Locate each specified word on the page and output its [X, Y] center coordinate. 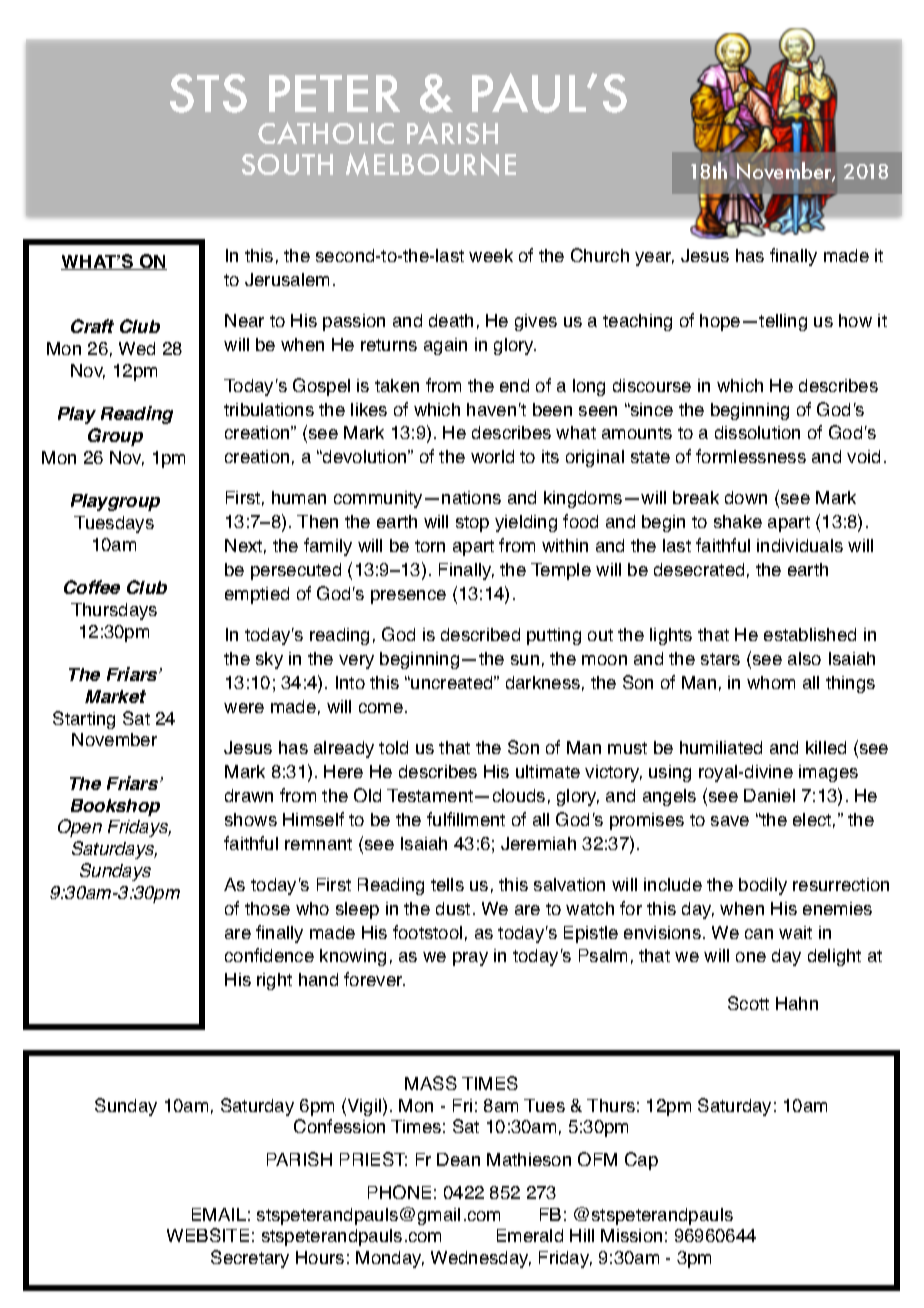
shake [738, 521]
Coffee [92, 587]
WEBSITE [208, 1235]
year [654, 259]
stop [472, 524]
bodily [763, 886]
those [267, 908]
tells [447, 884]
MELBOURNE [431, 164]
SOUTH [287, 164]
